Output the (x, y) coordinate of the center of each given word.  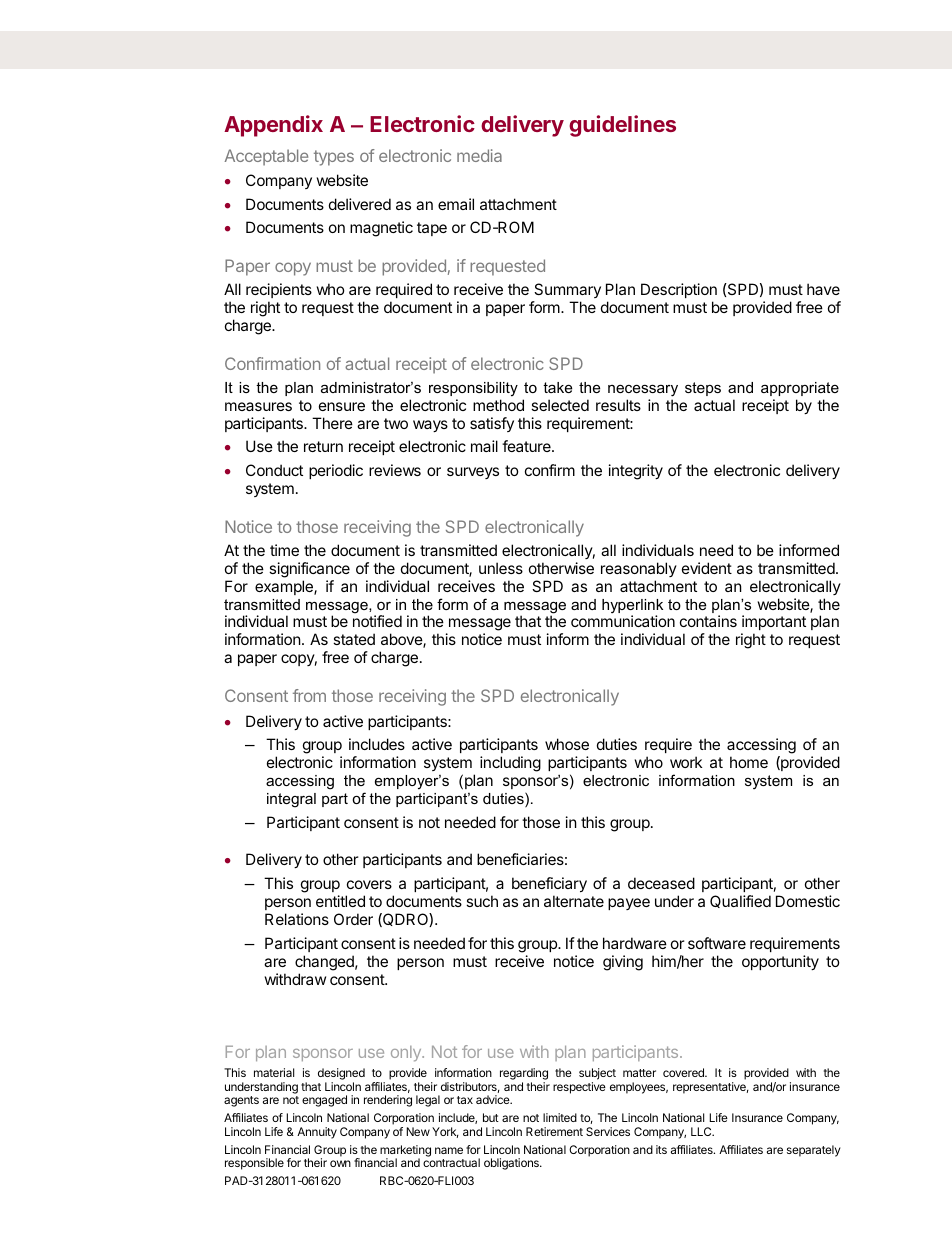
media (479, 155)
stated (354, 639)
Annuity (317, 1133)
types (334, 158)
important (773, 624)
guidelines (622, 126)
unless (501, 568)
